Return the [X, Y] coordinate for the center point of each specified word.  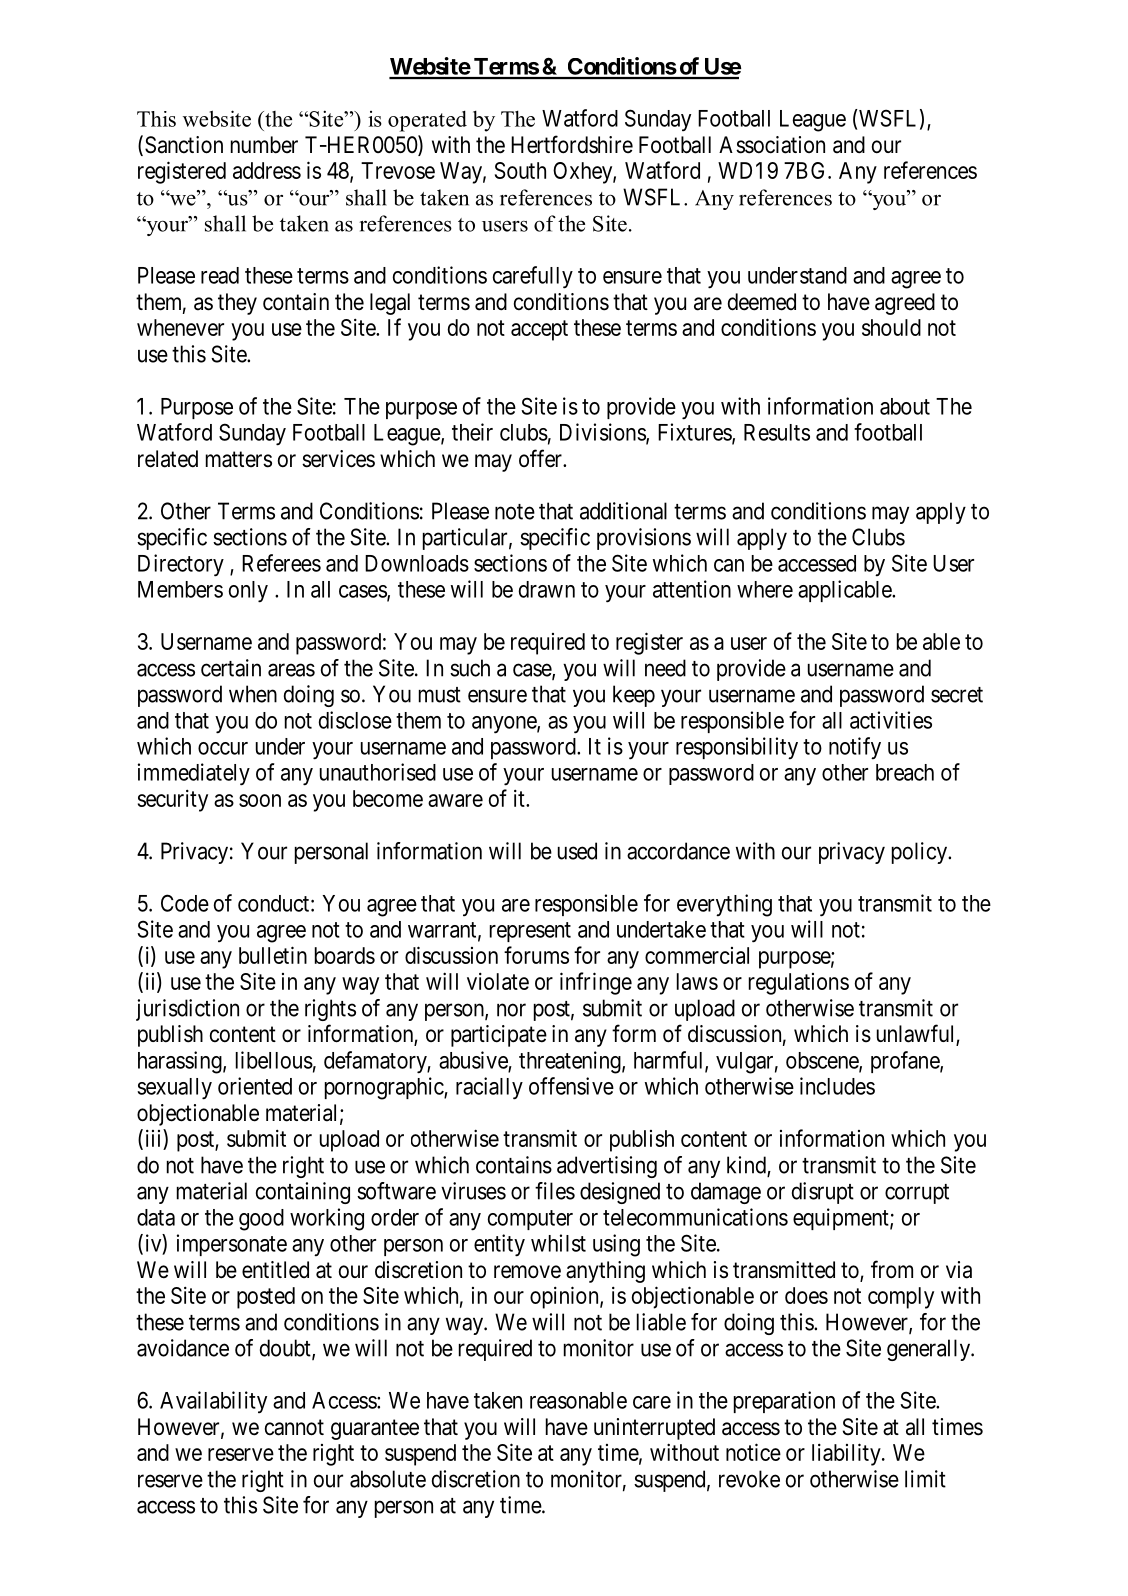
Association [772, 145]
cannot [294, 1427]
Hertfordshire [572, 144]
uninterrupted [654, 1429]
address [267, 170]
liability [847, 1454]
